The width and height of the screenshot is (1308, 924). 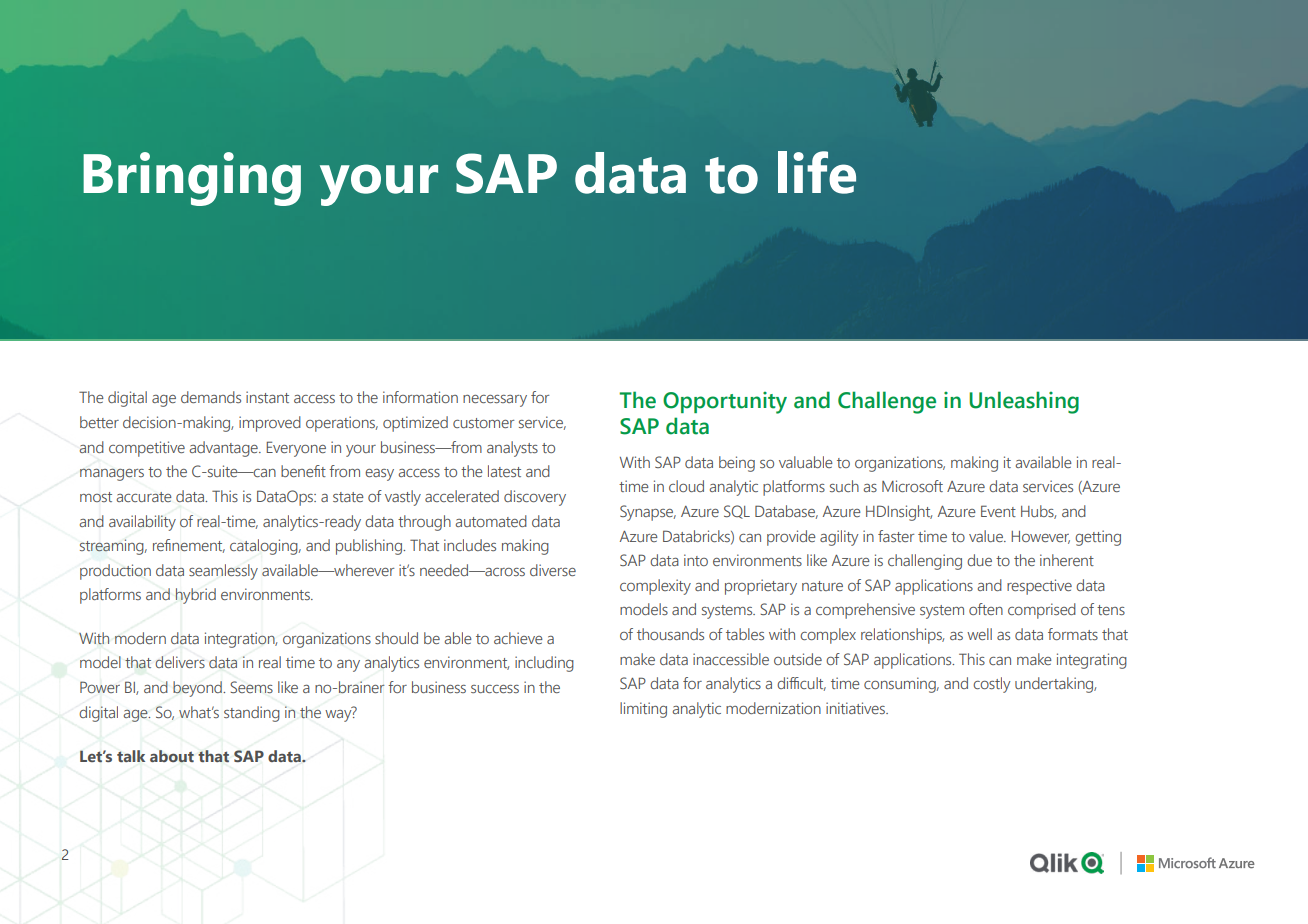 What do you see at coordinates (211, 397) in the screenshot?
I see `demands` at bounding box center [211, 397].
